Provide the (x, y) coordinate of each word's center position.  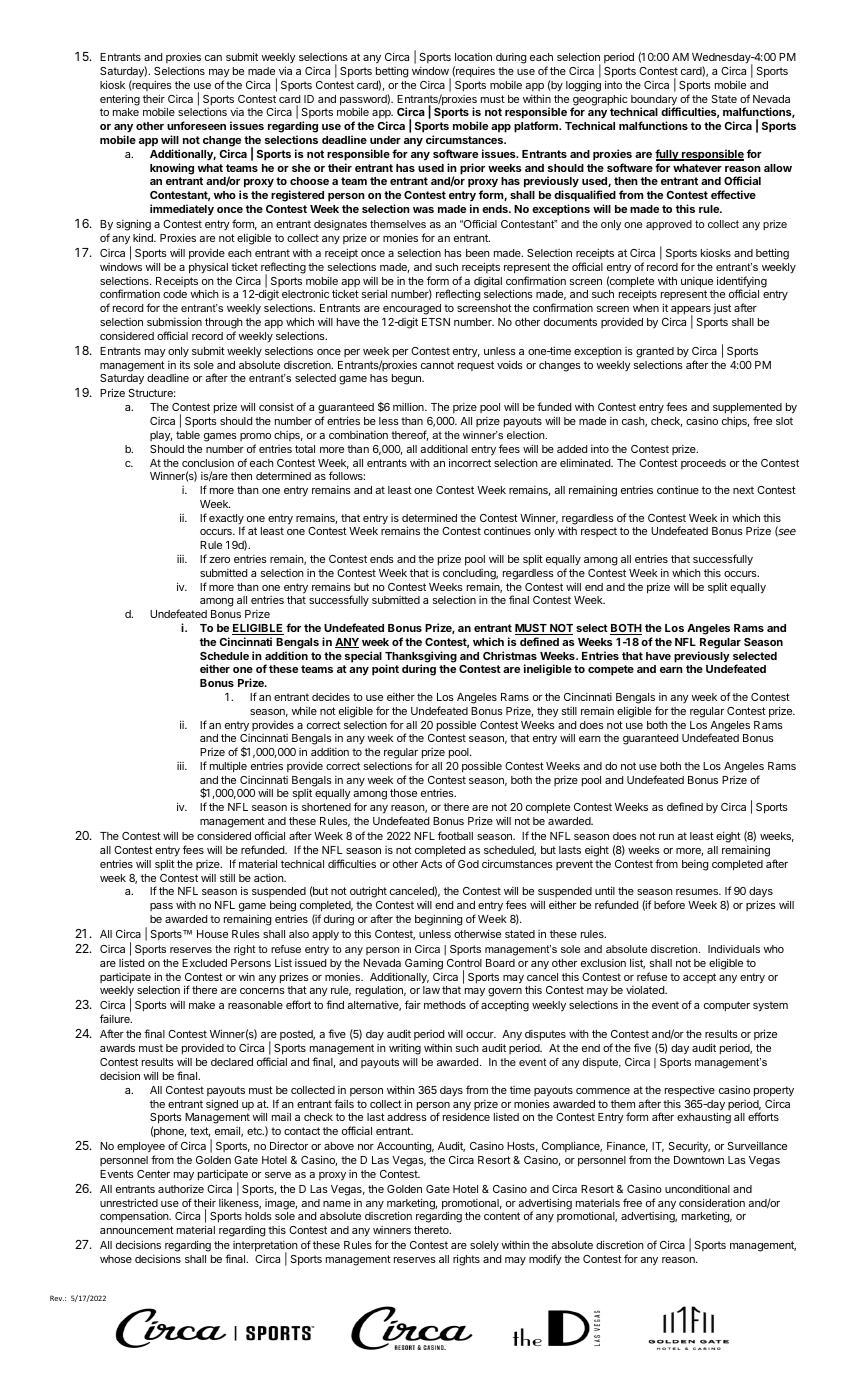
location (473, 57)
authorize (181, 1189)
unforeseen (196, 125)
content (502, 1216)
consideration (712, 1202)
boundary (655, 101)
